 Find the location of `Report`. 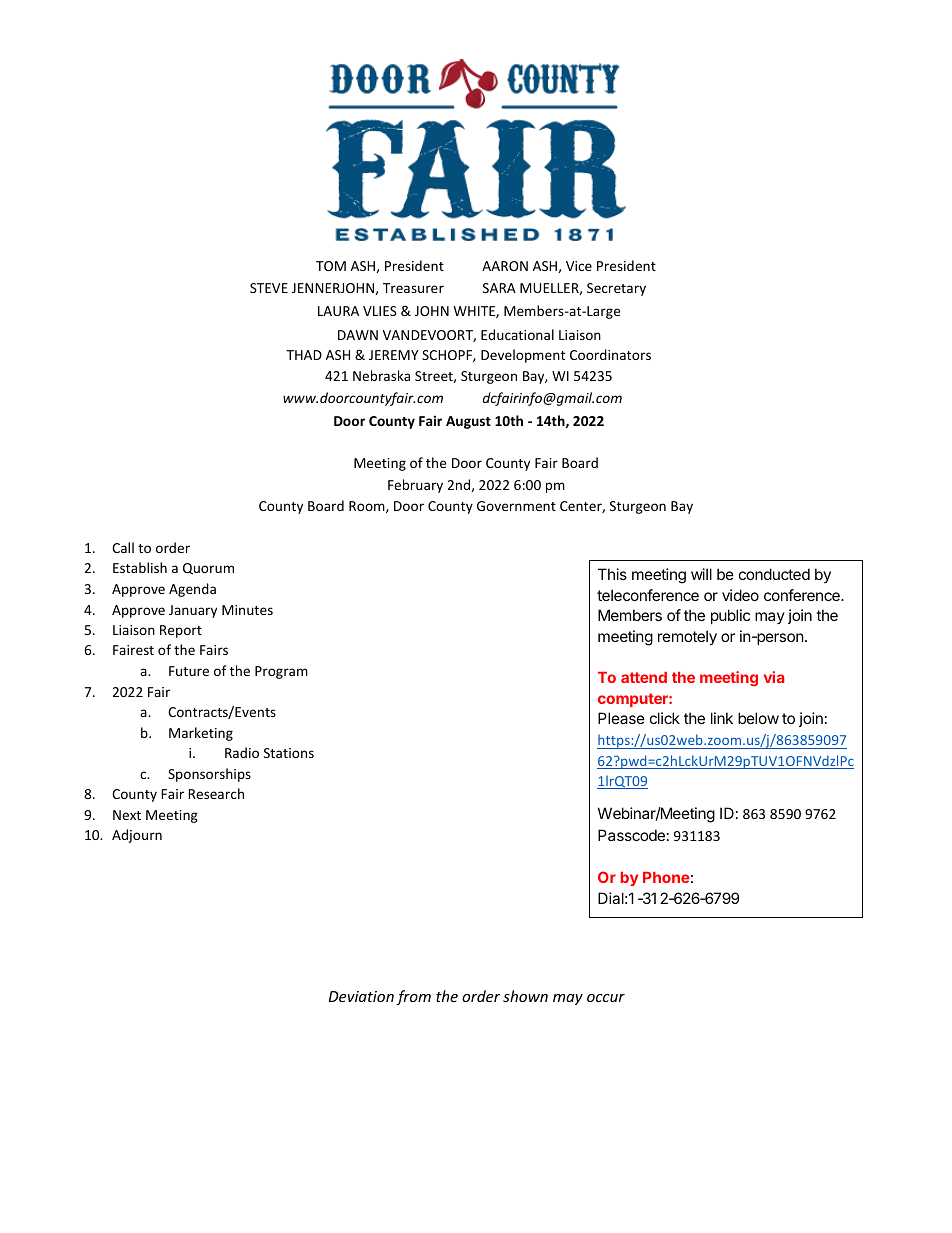

Report is located at coordinates (181, 631).
